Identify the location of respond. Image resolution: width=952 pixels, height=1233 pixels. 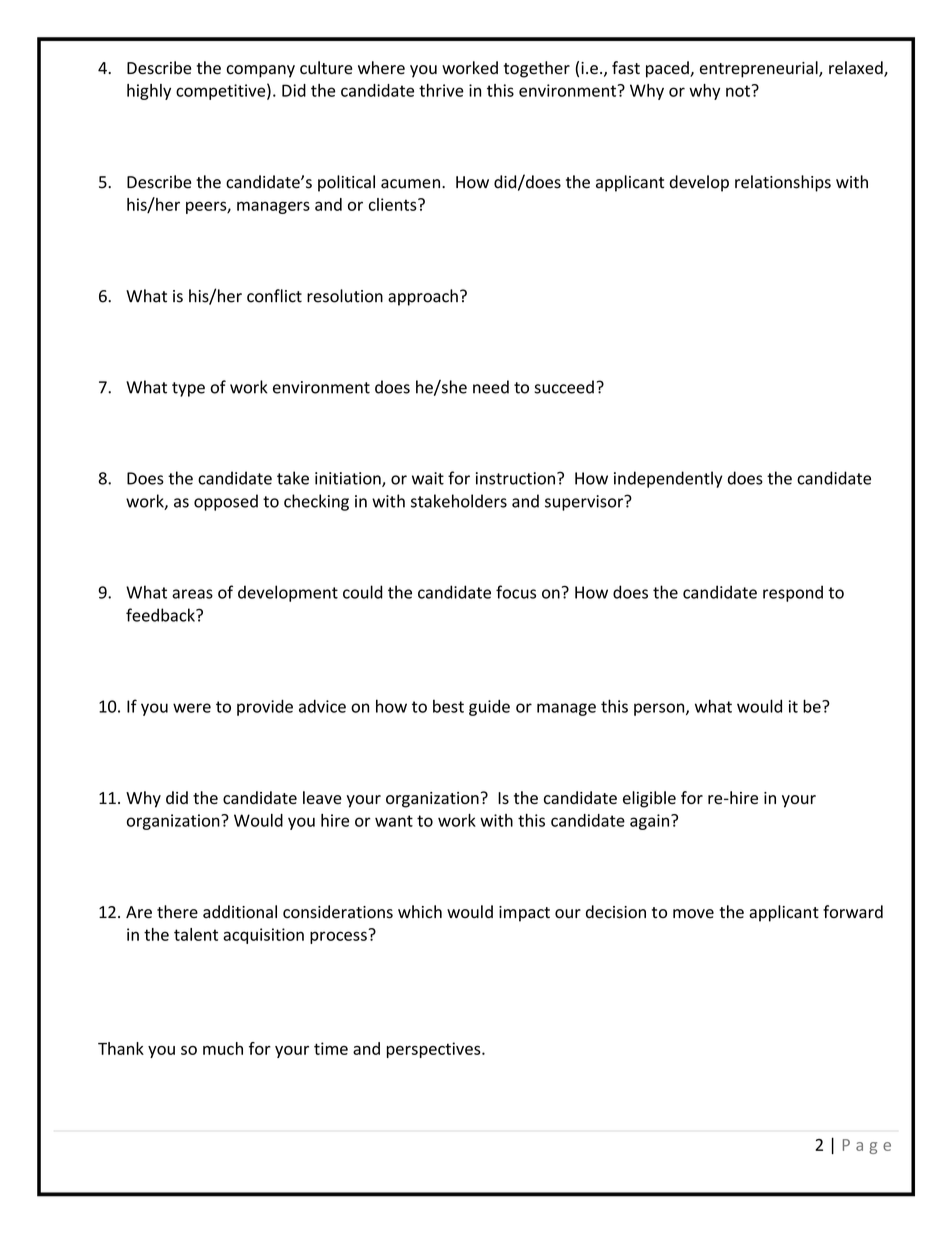
(793, 593).
